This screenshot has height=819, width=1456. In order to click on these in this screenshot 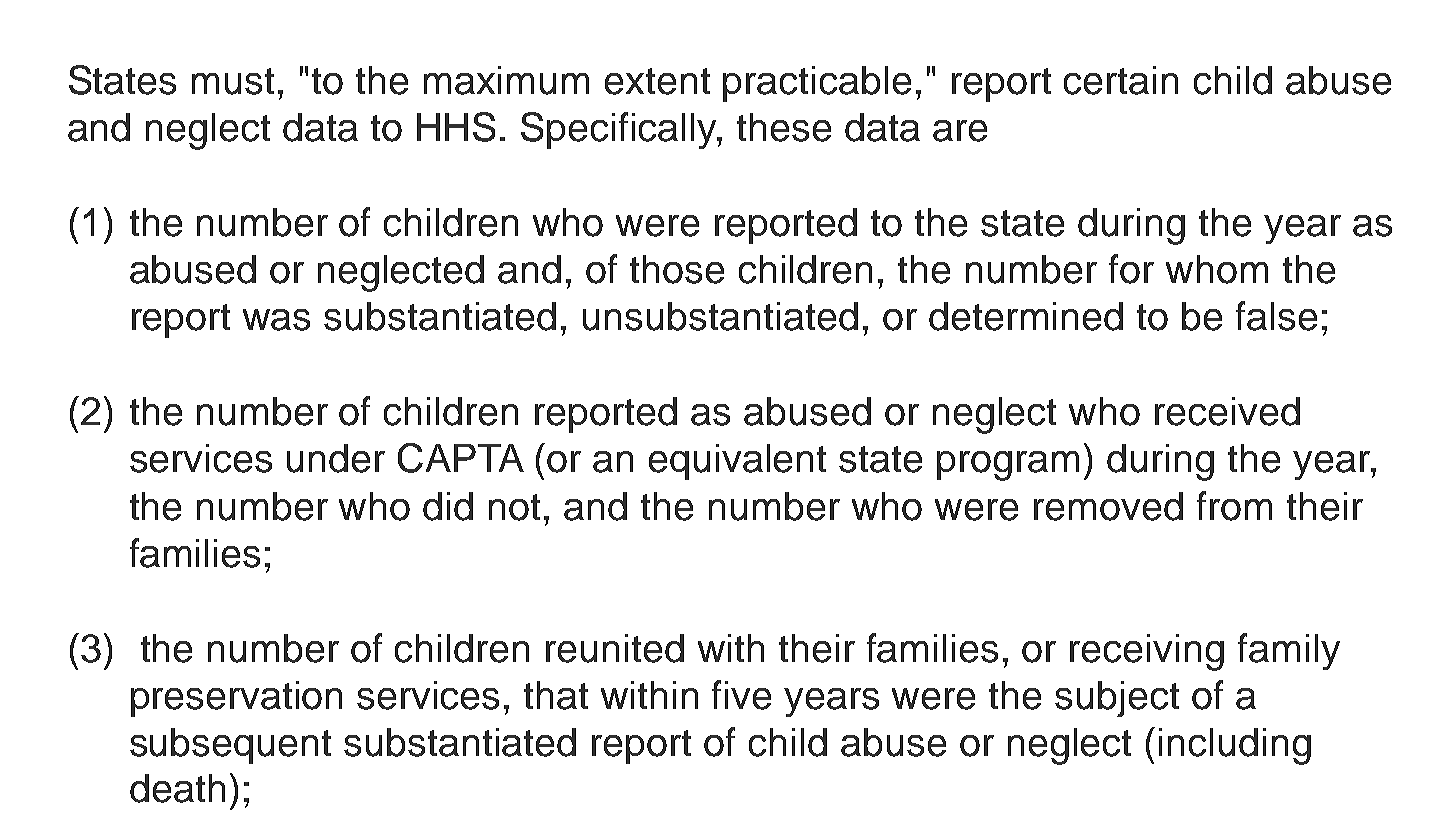, I will do `click(784, 127)`.
